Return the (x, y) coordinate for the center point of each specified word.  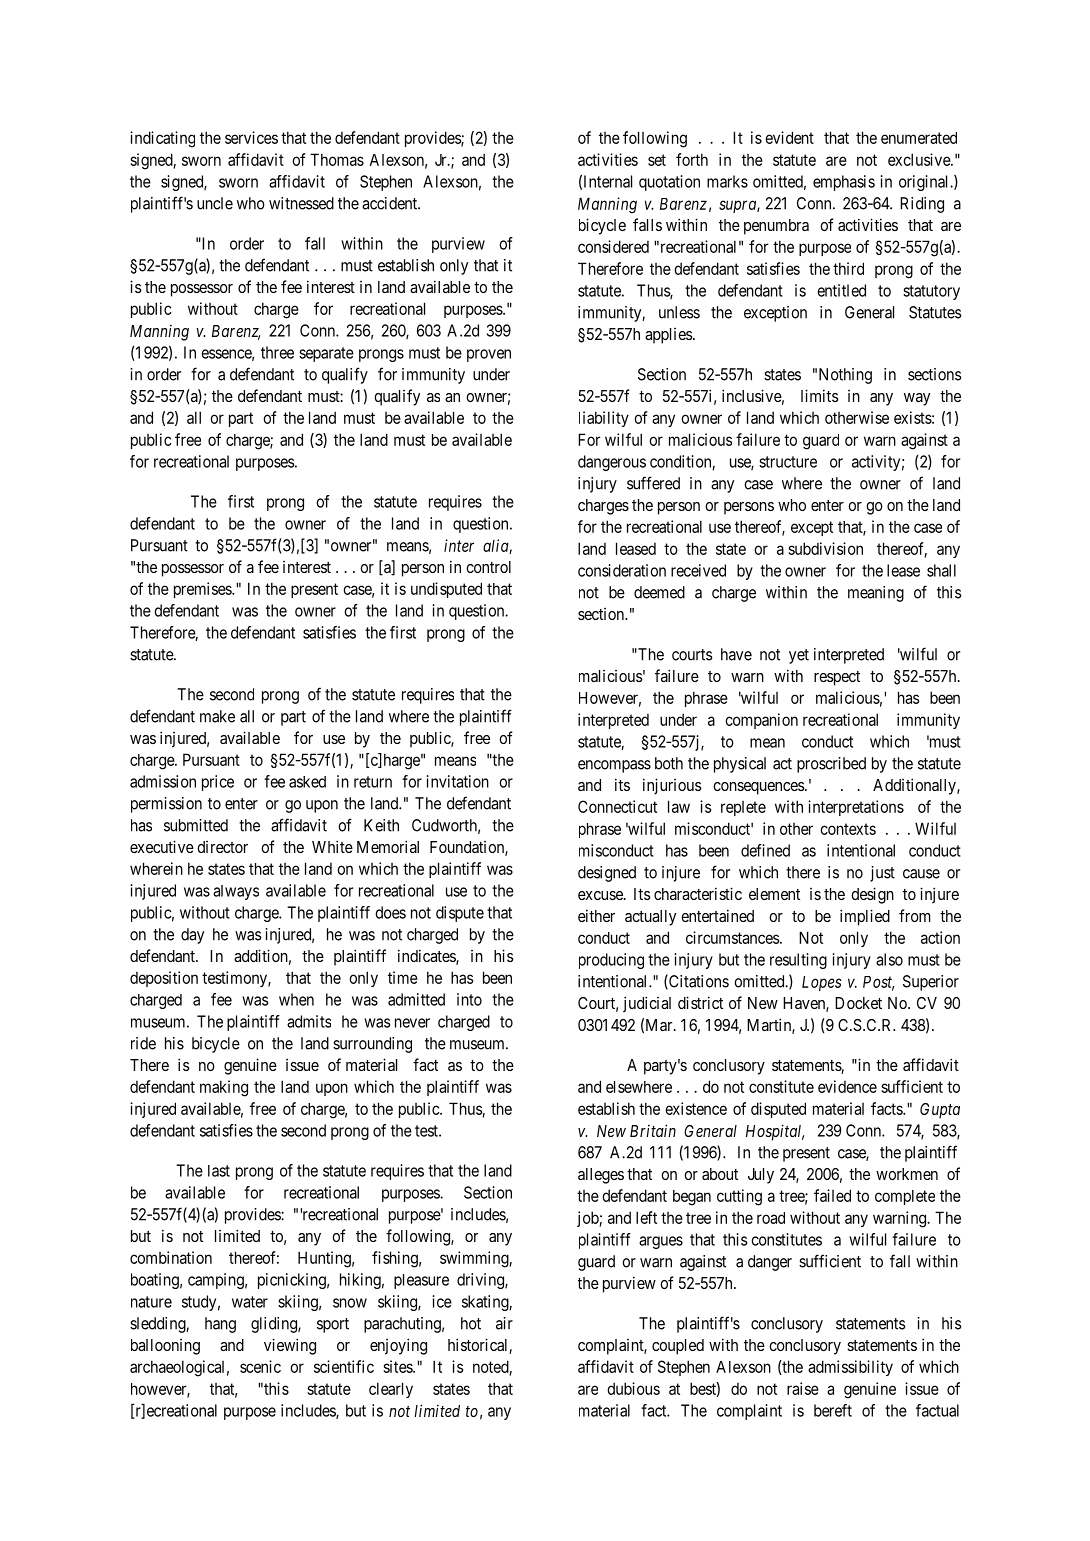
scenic (260, 1366)
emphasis (844, 183)
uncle (215, 203)
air (504, 1323)
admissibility (850, 1368)
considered (613, 246)
